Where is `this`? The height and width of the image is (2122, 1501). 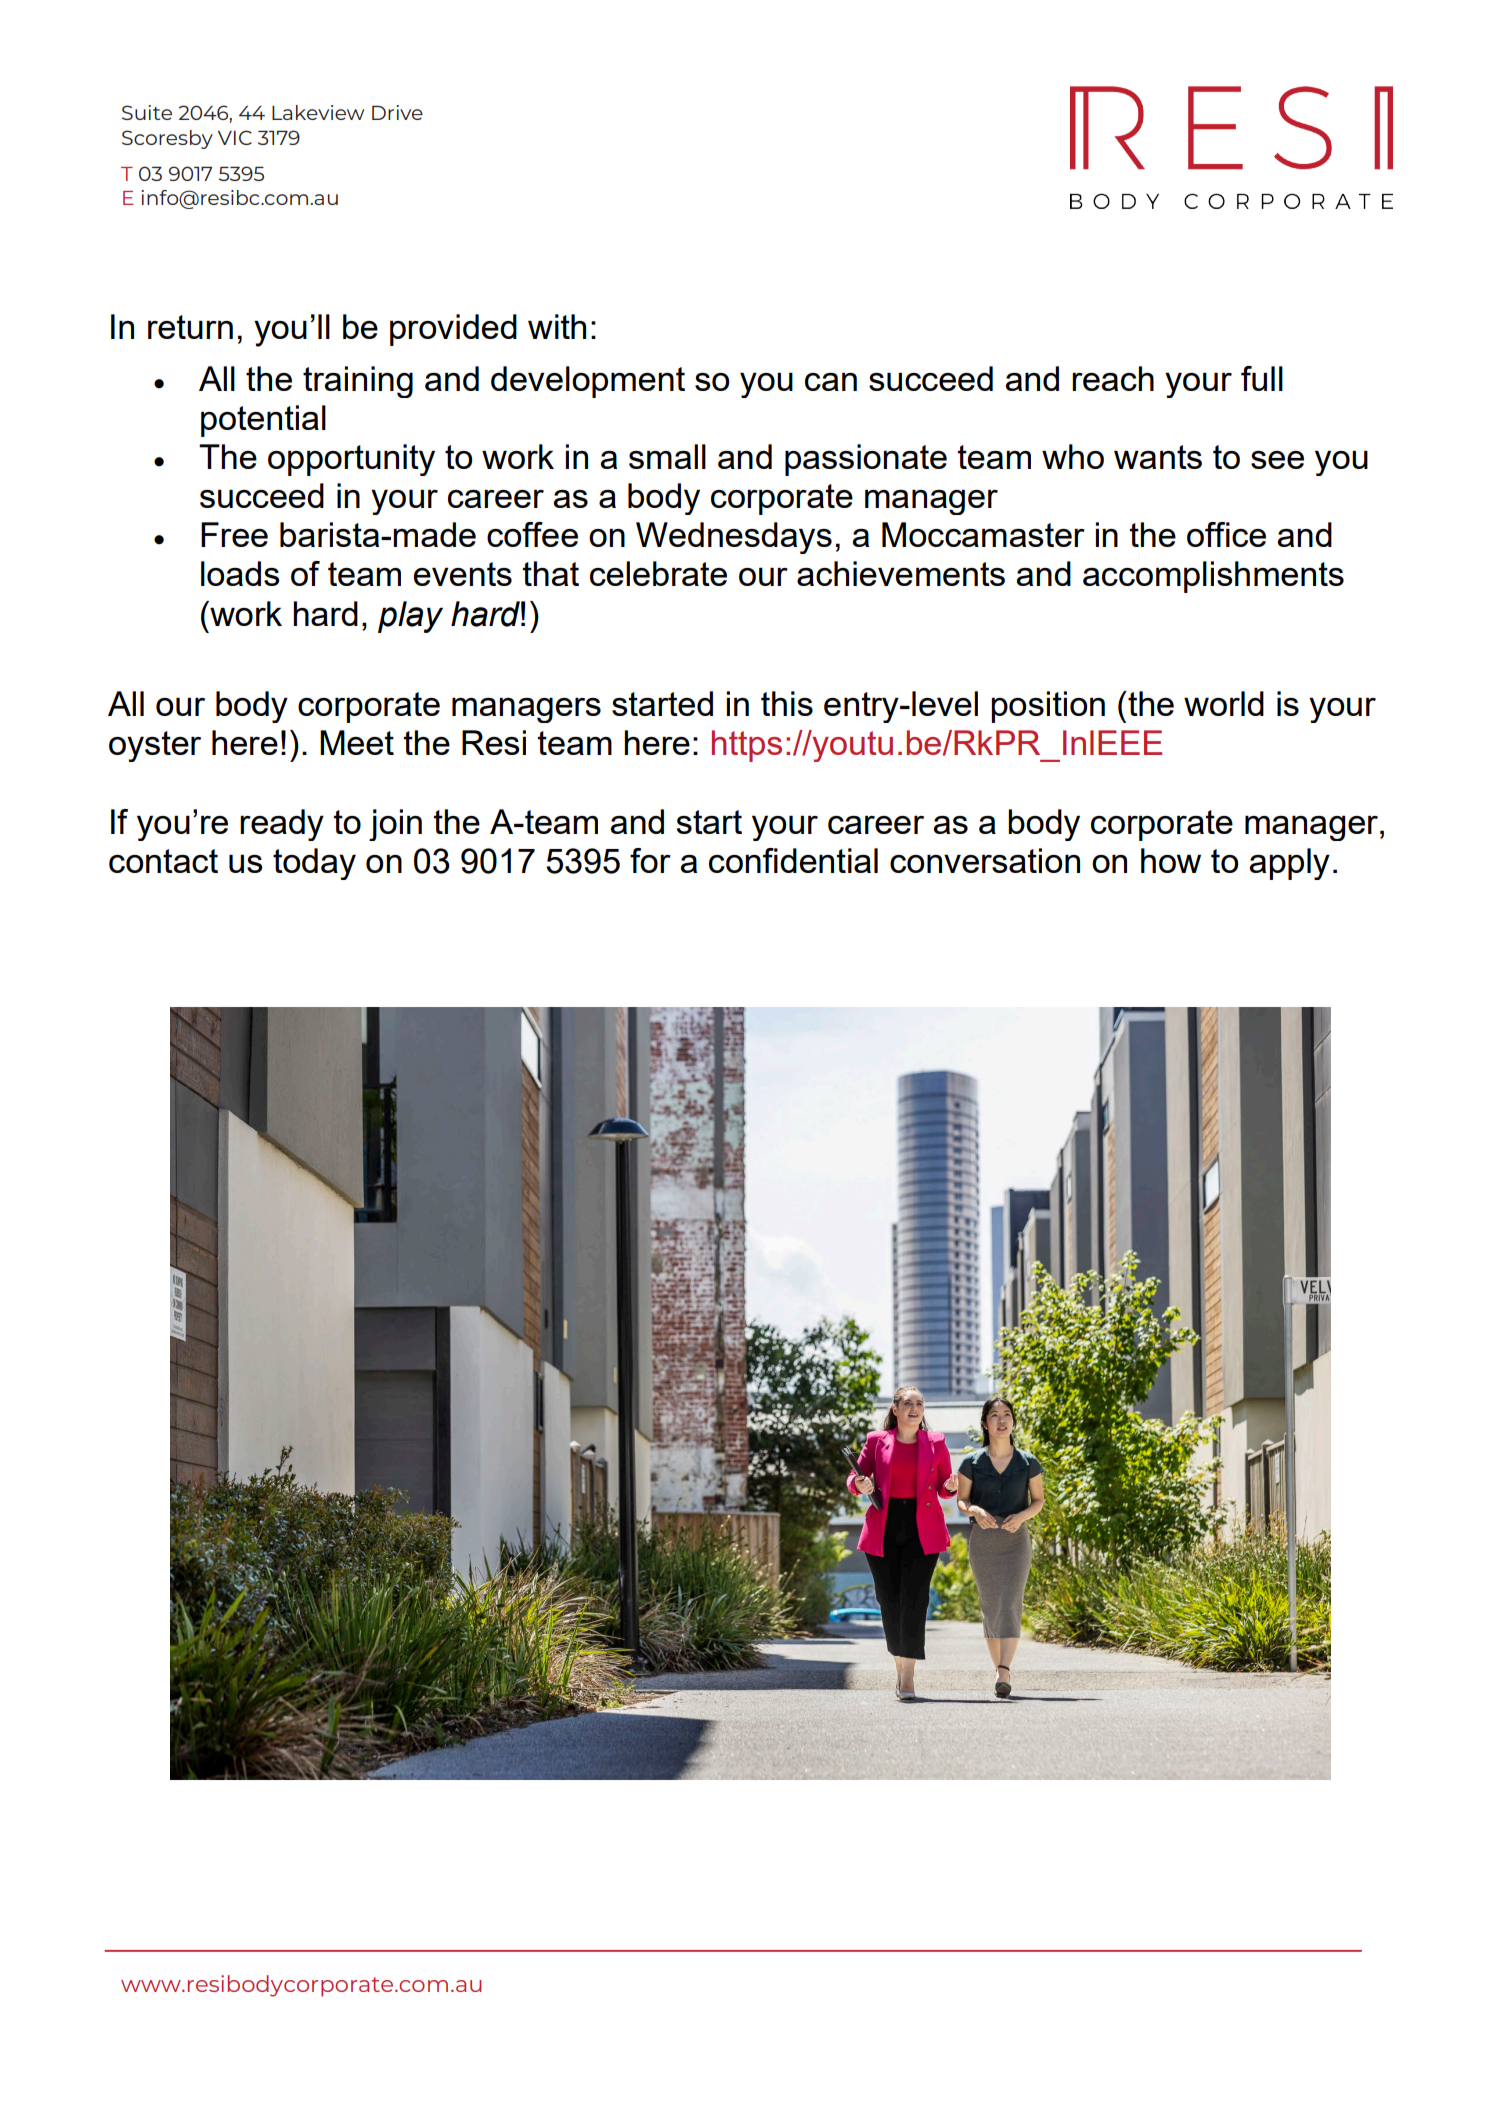
this is located at coordinates (787, 703).
